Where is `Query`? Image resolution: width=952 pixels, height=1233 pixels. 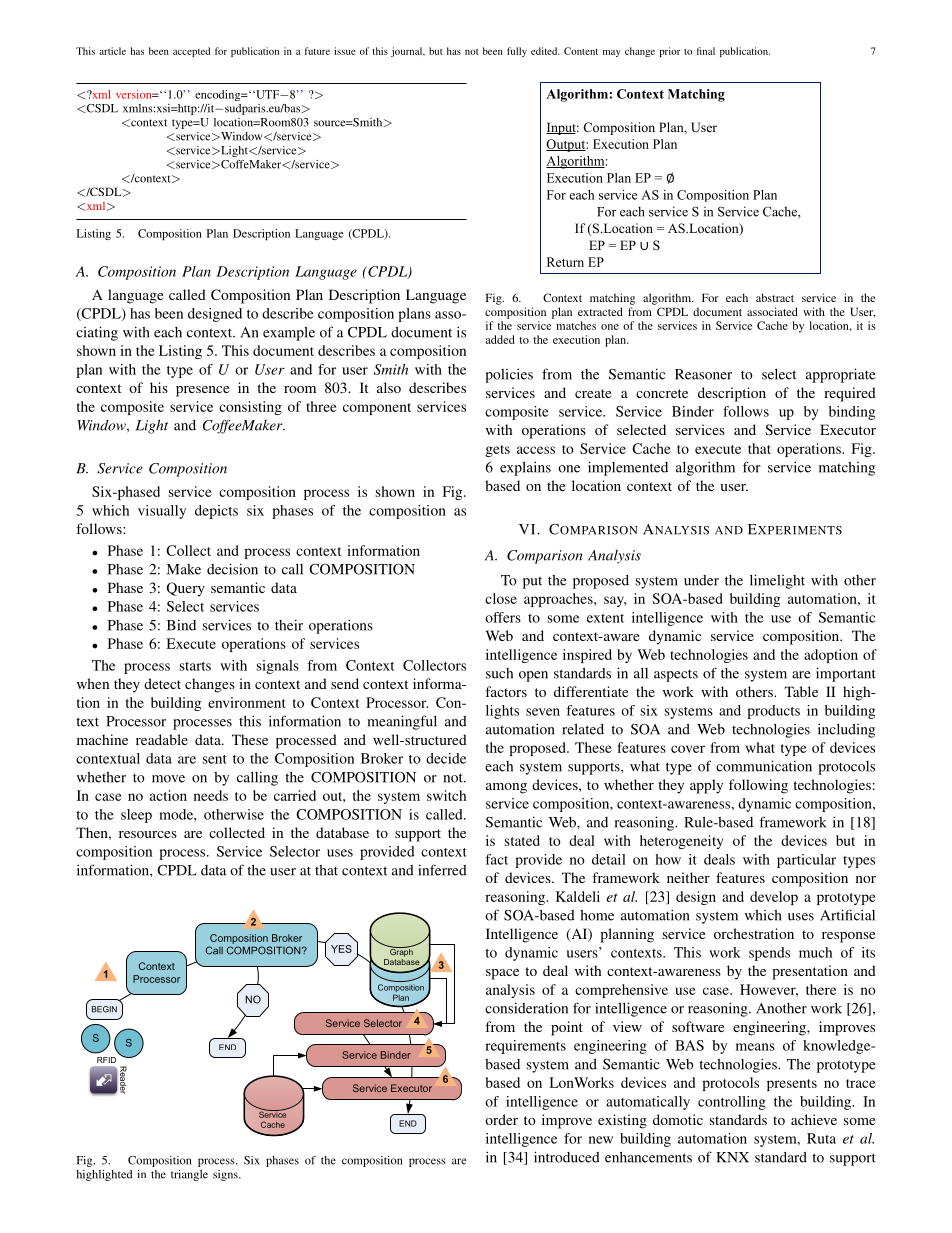
Query is located at coordinates (186, 589).
